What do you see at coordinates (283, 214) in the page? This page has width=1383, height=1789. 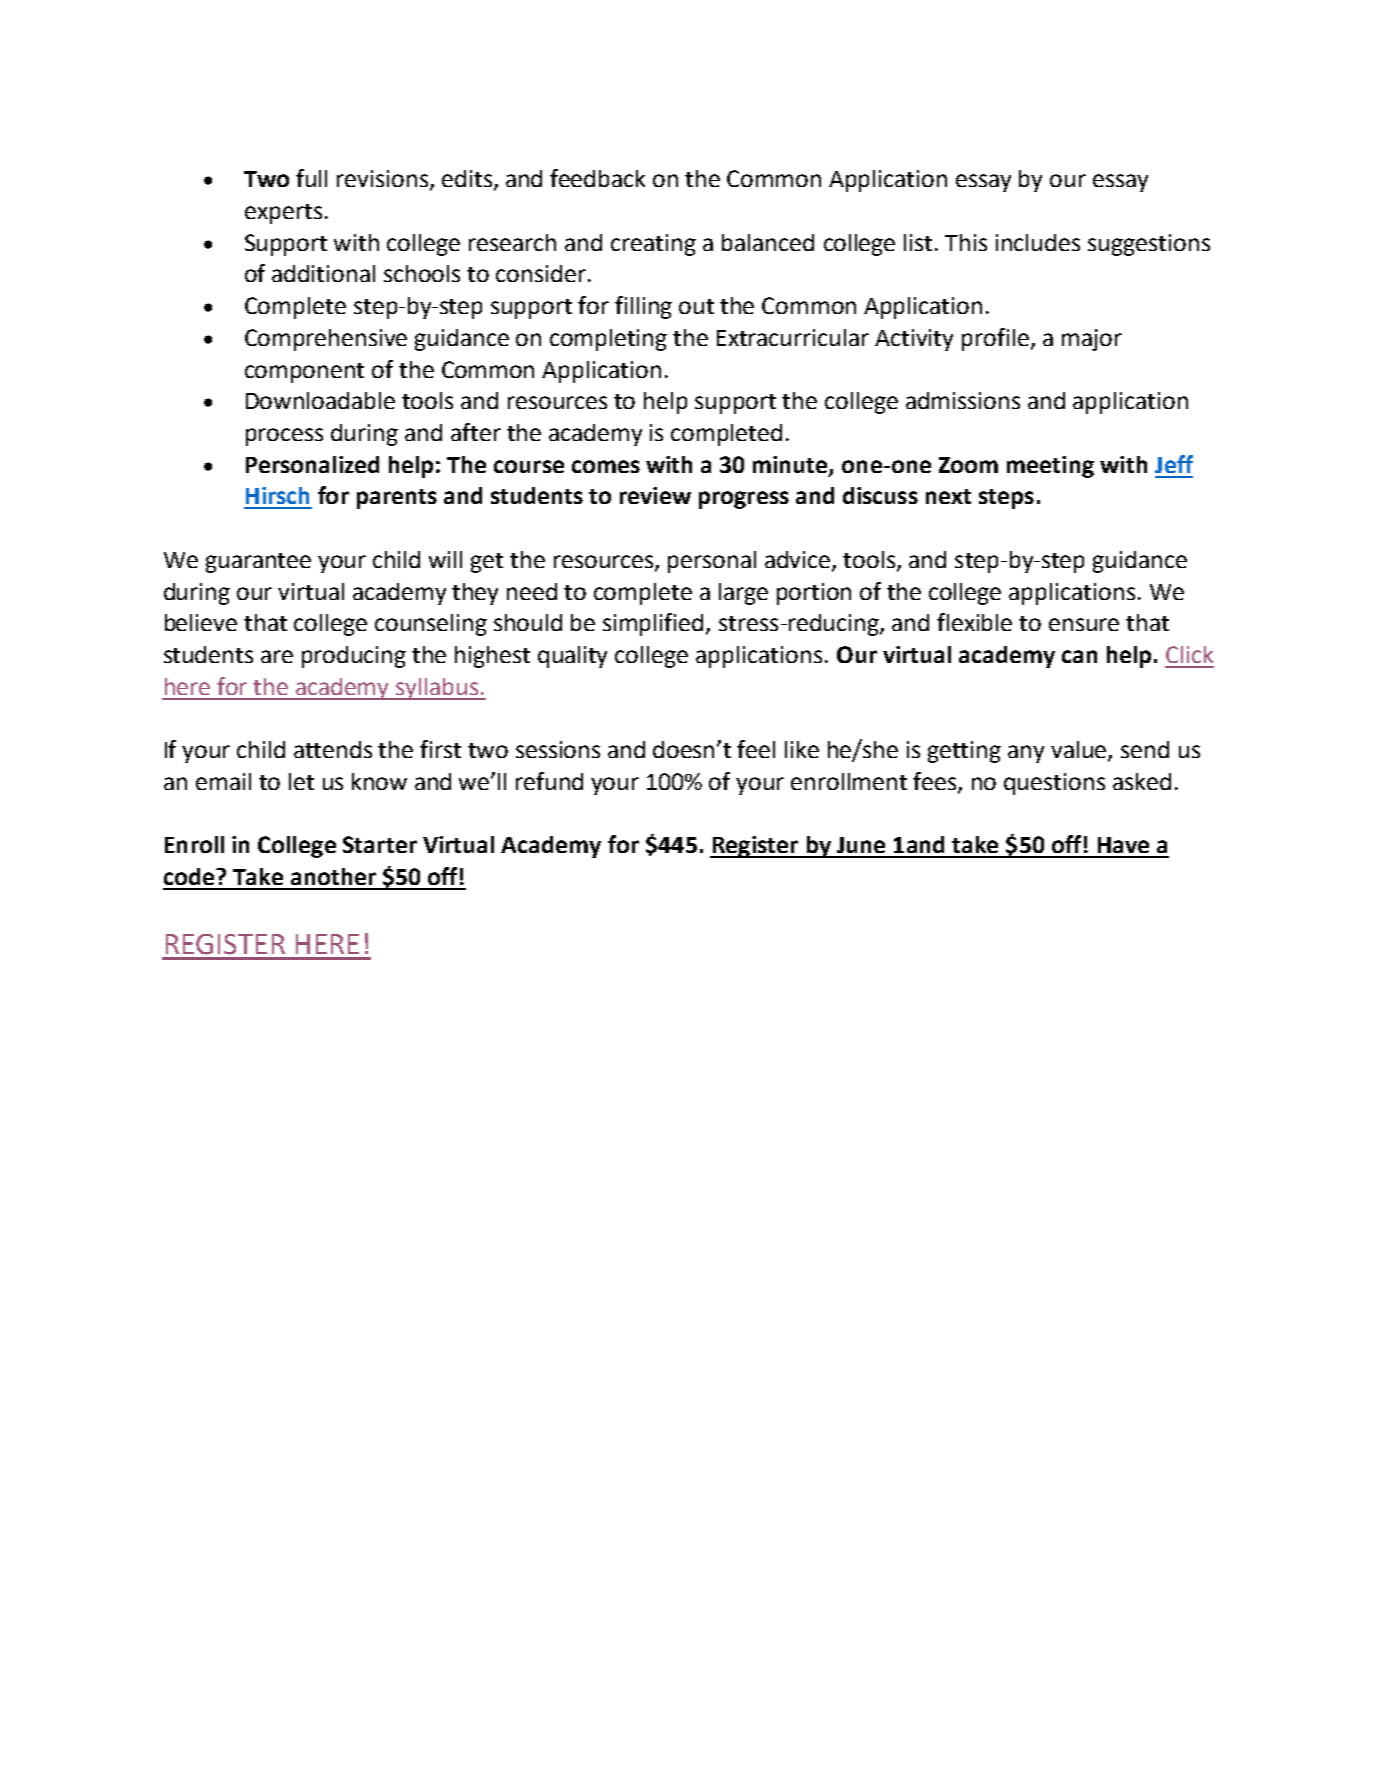 I see `experts` at bounding box center [283, 214].
